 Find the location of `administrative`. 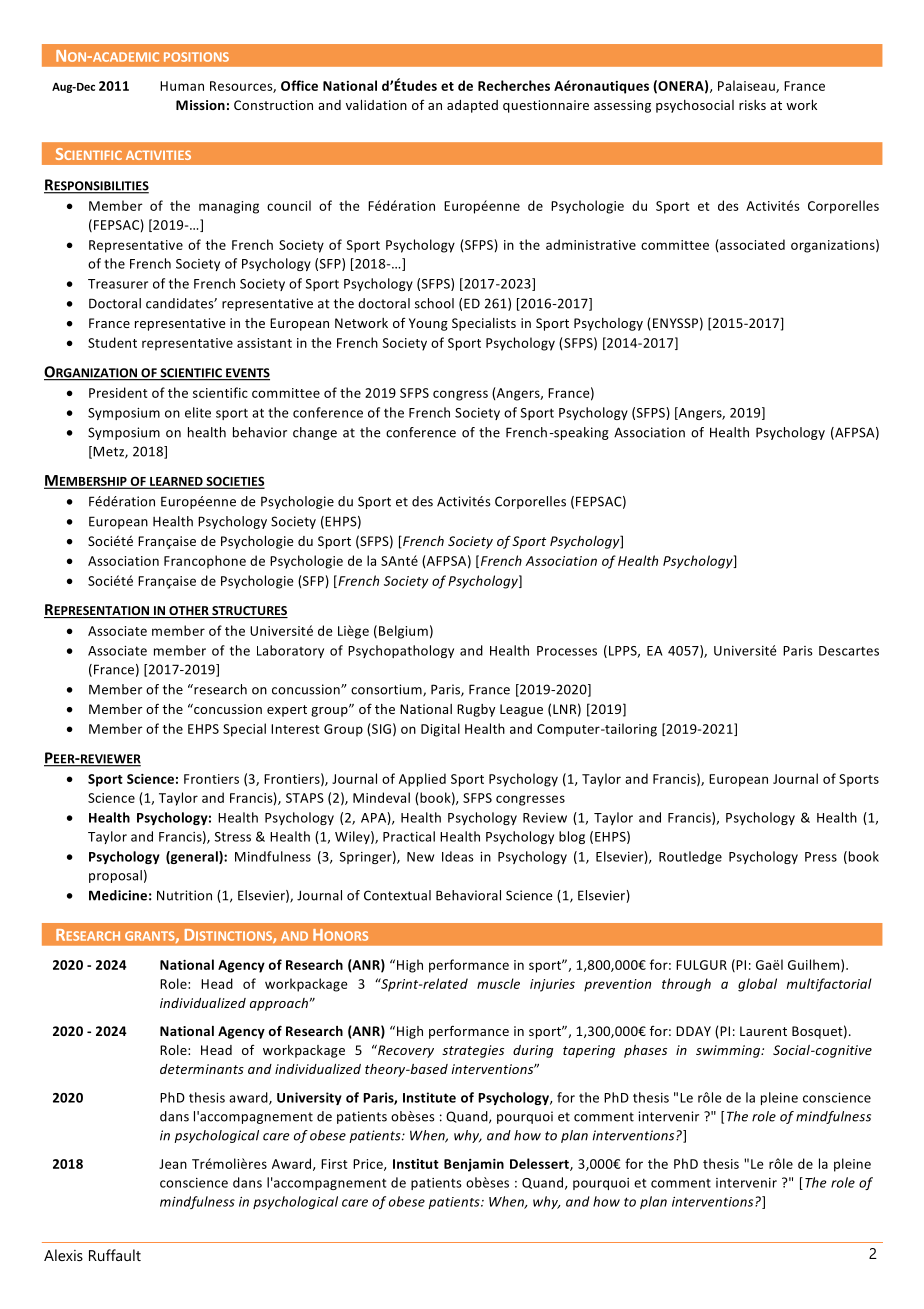

administrative is located at coordinates (591, 244).
